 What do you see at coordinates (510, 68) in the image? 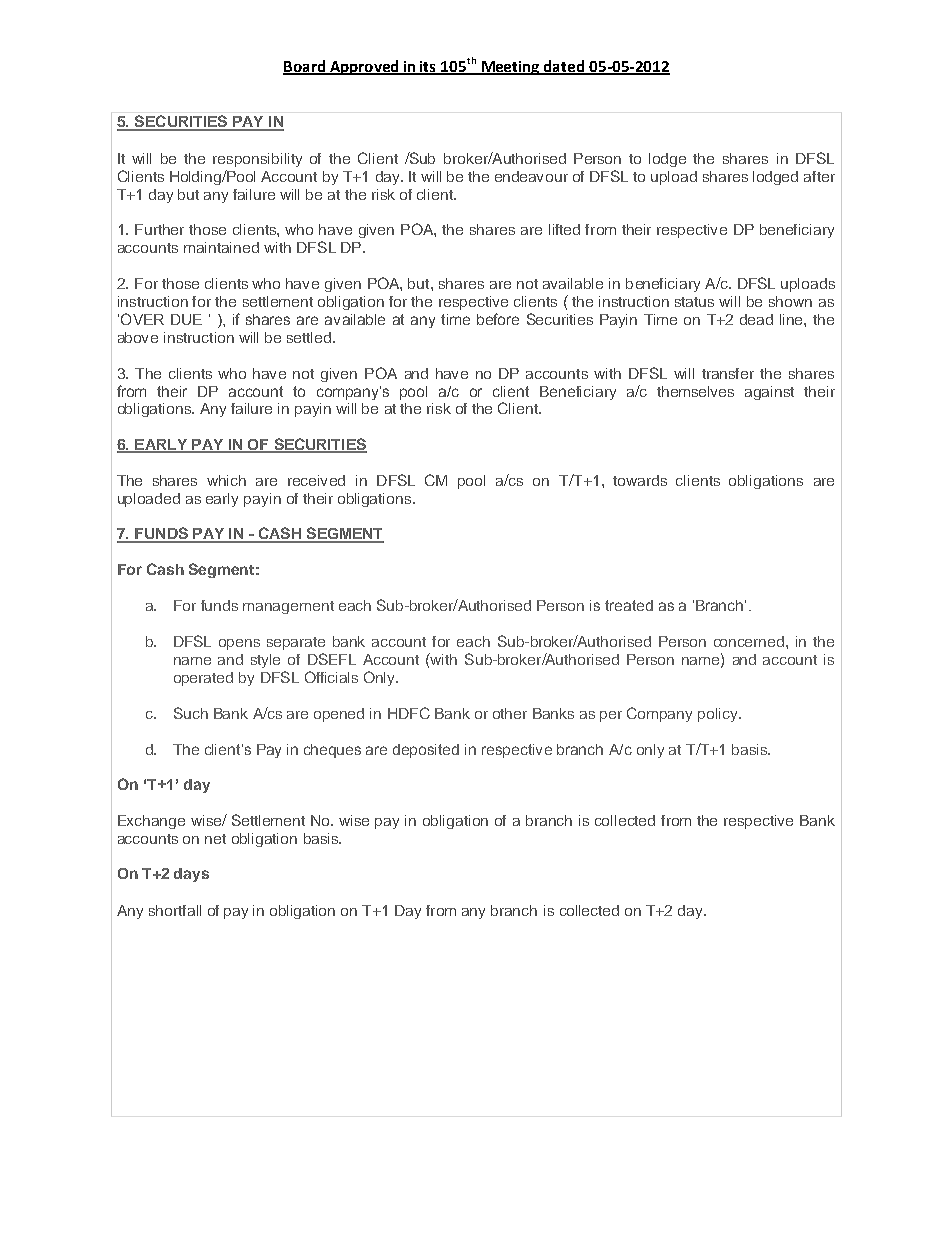
I see `Meeting` at bounding box center [510, 68].
